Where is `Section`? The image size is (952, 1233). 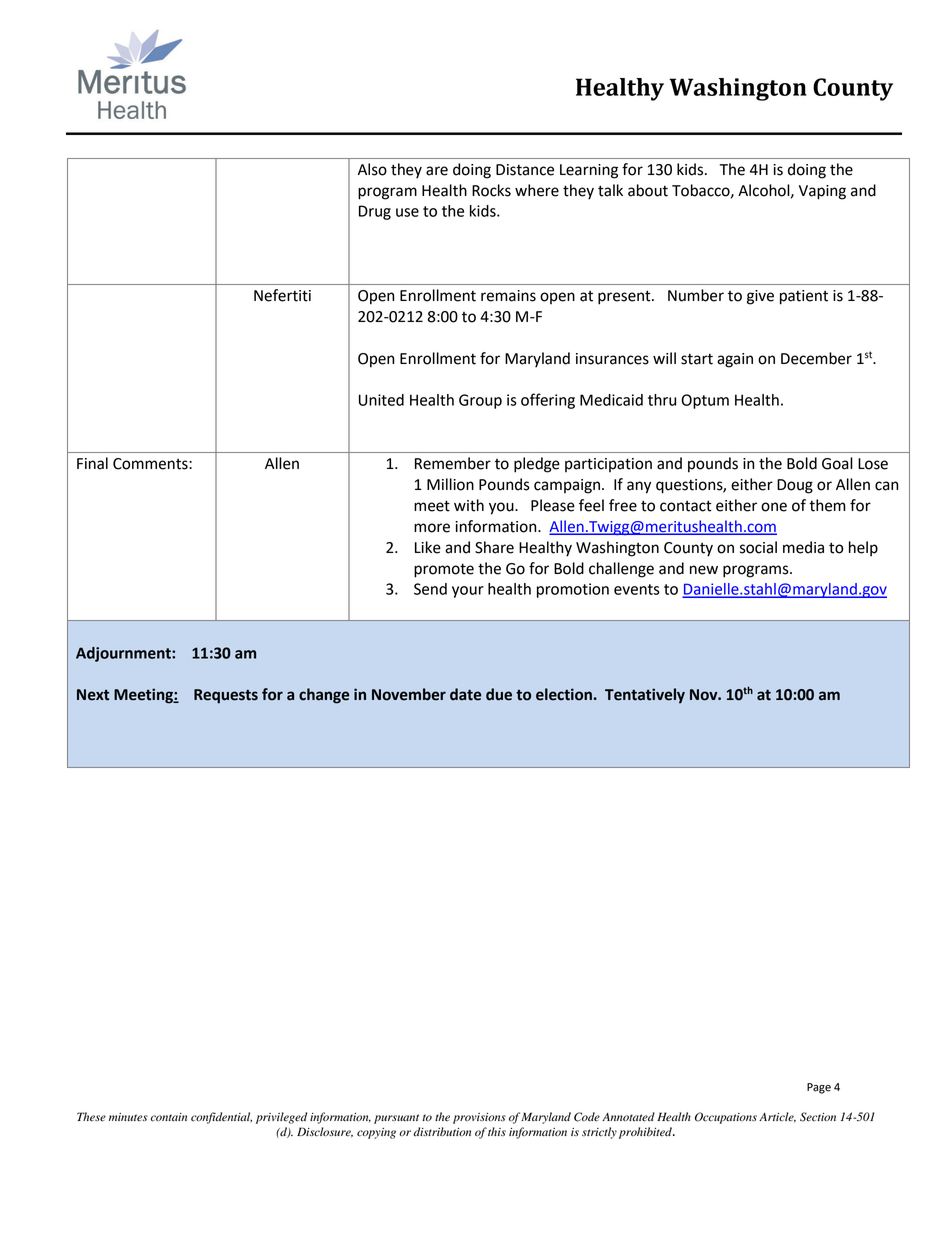
Section is located at coordinates (818, 1117).
